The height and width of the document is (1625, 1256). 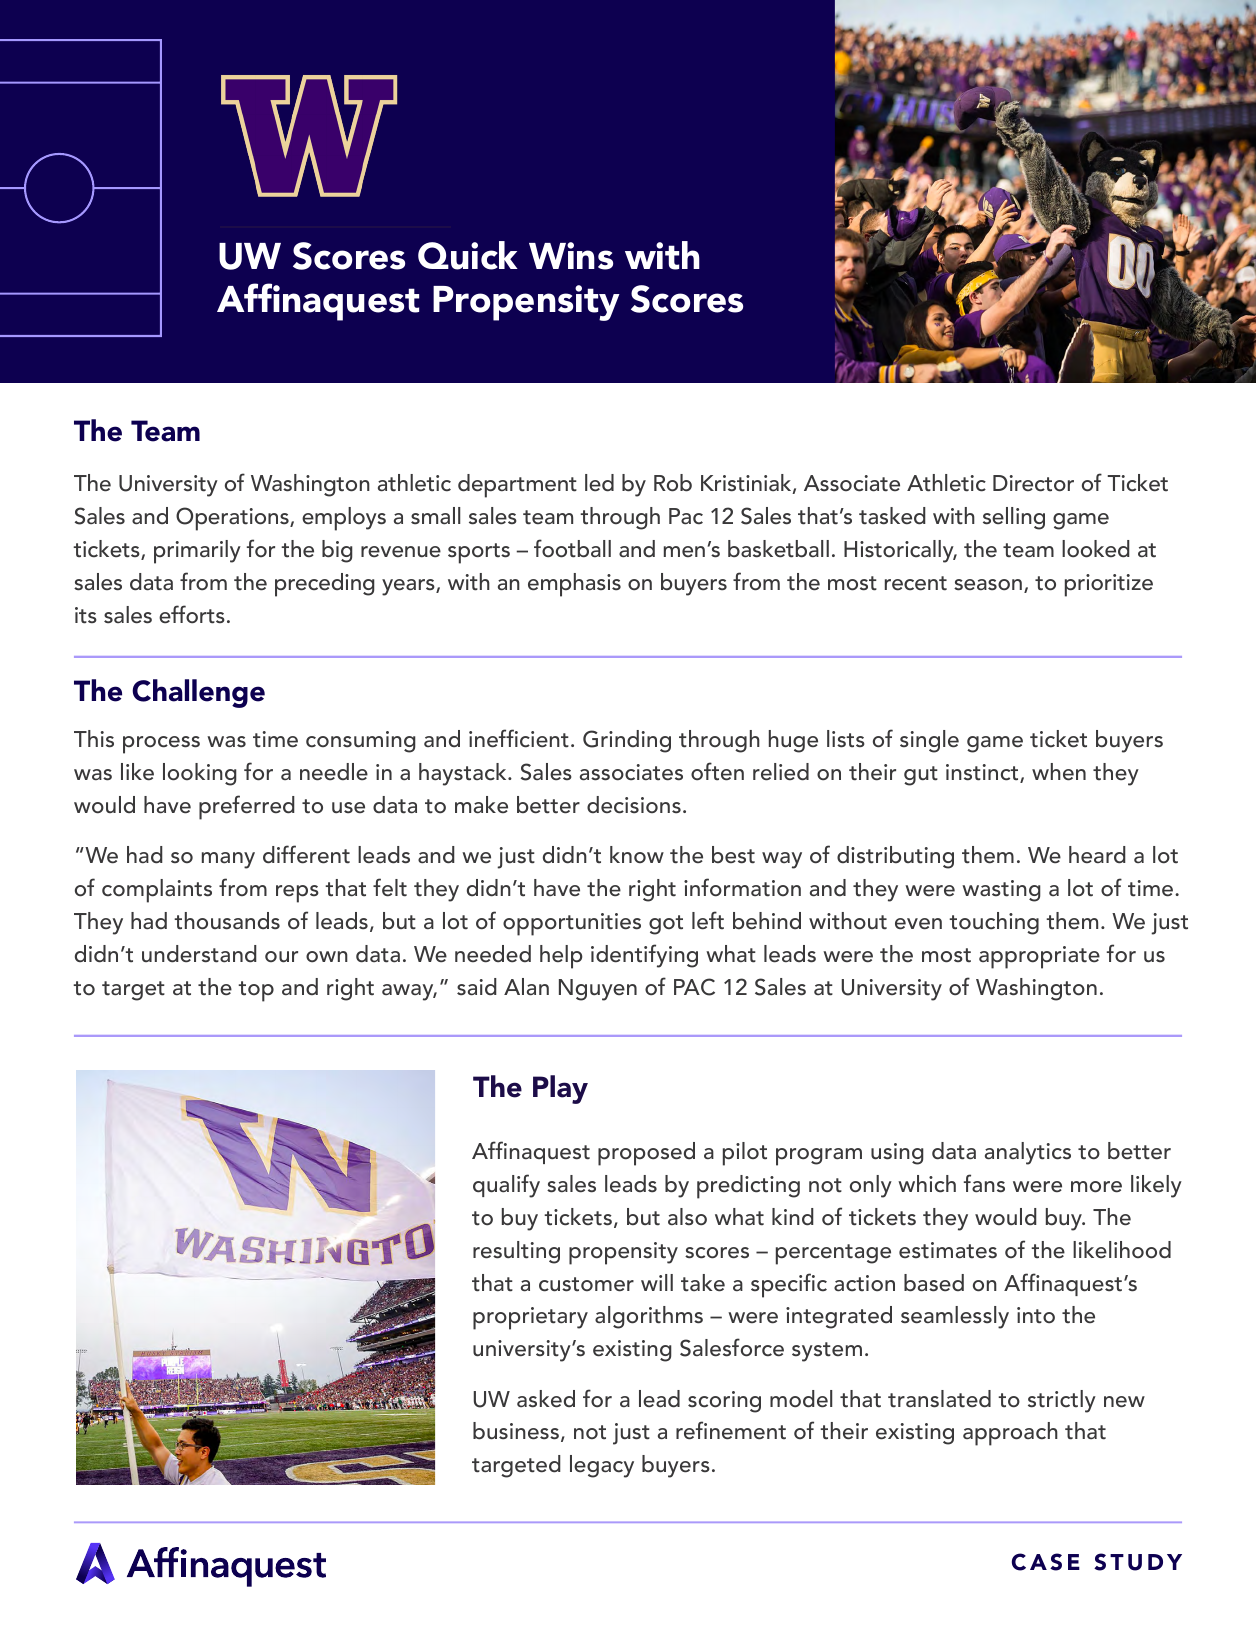 I want to click on opportunities, so click(x=572, y=924).
